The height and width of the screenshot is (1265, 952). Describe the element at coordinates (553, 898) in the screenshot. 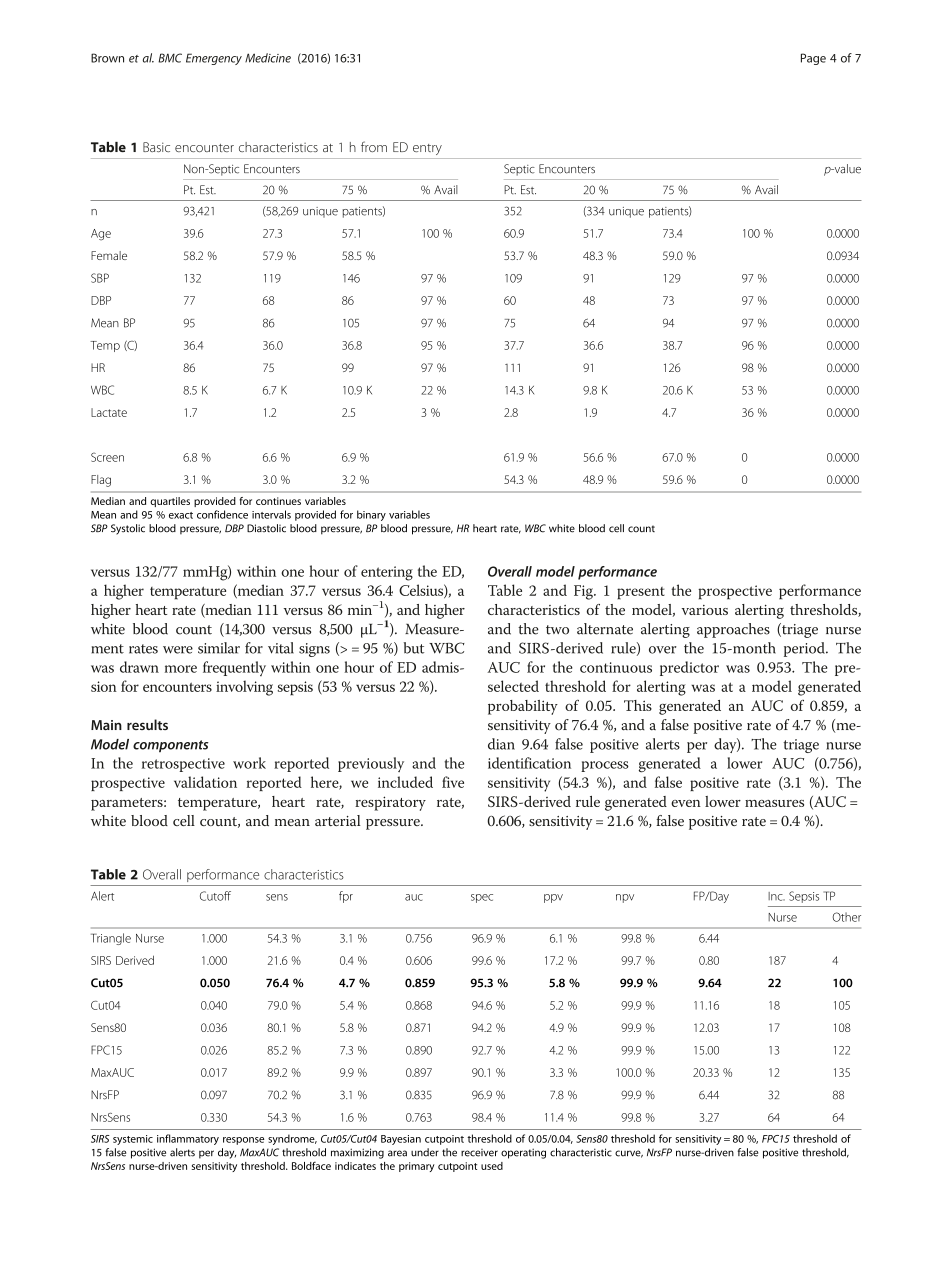

I see `ppv` at that location.
